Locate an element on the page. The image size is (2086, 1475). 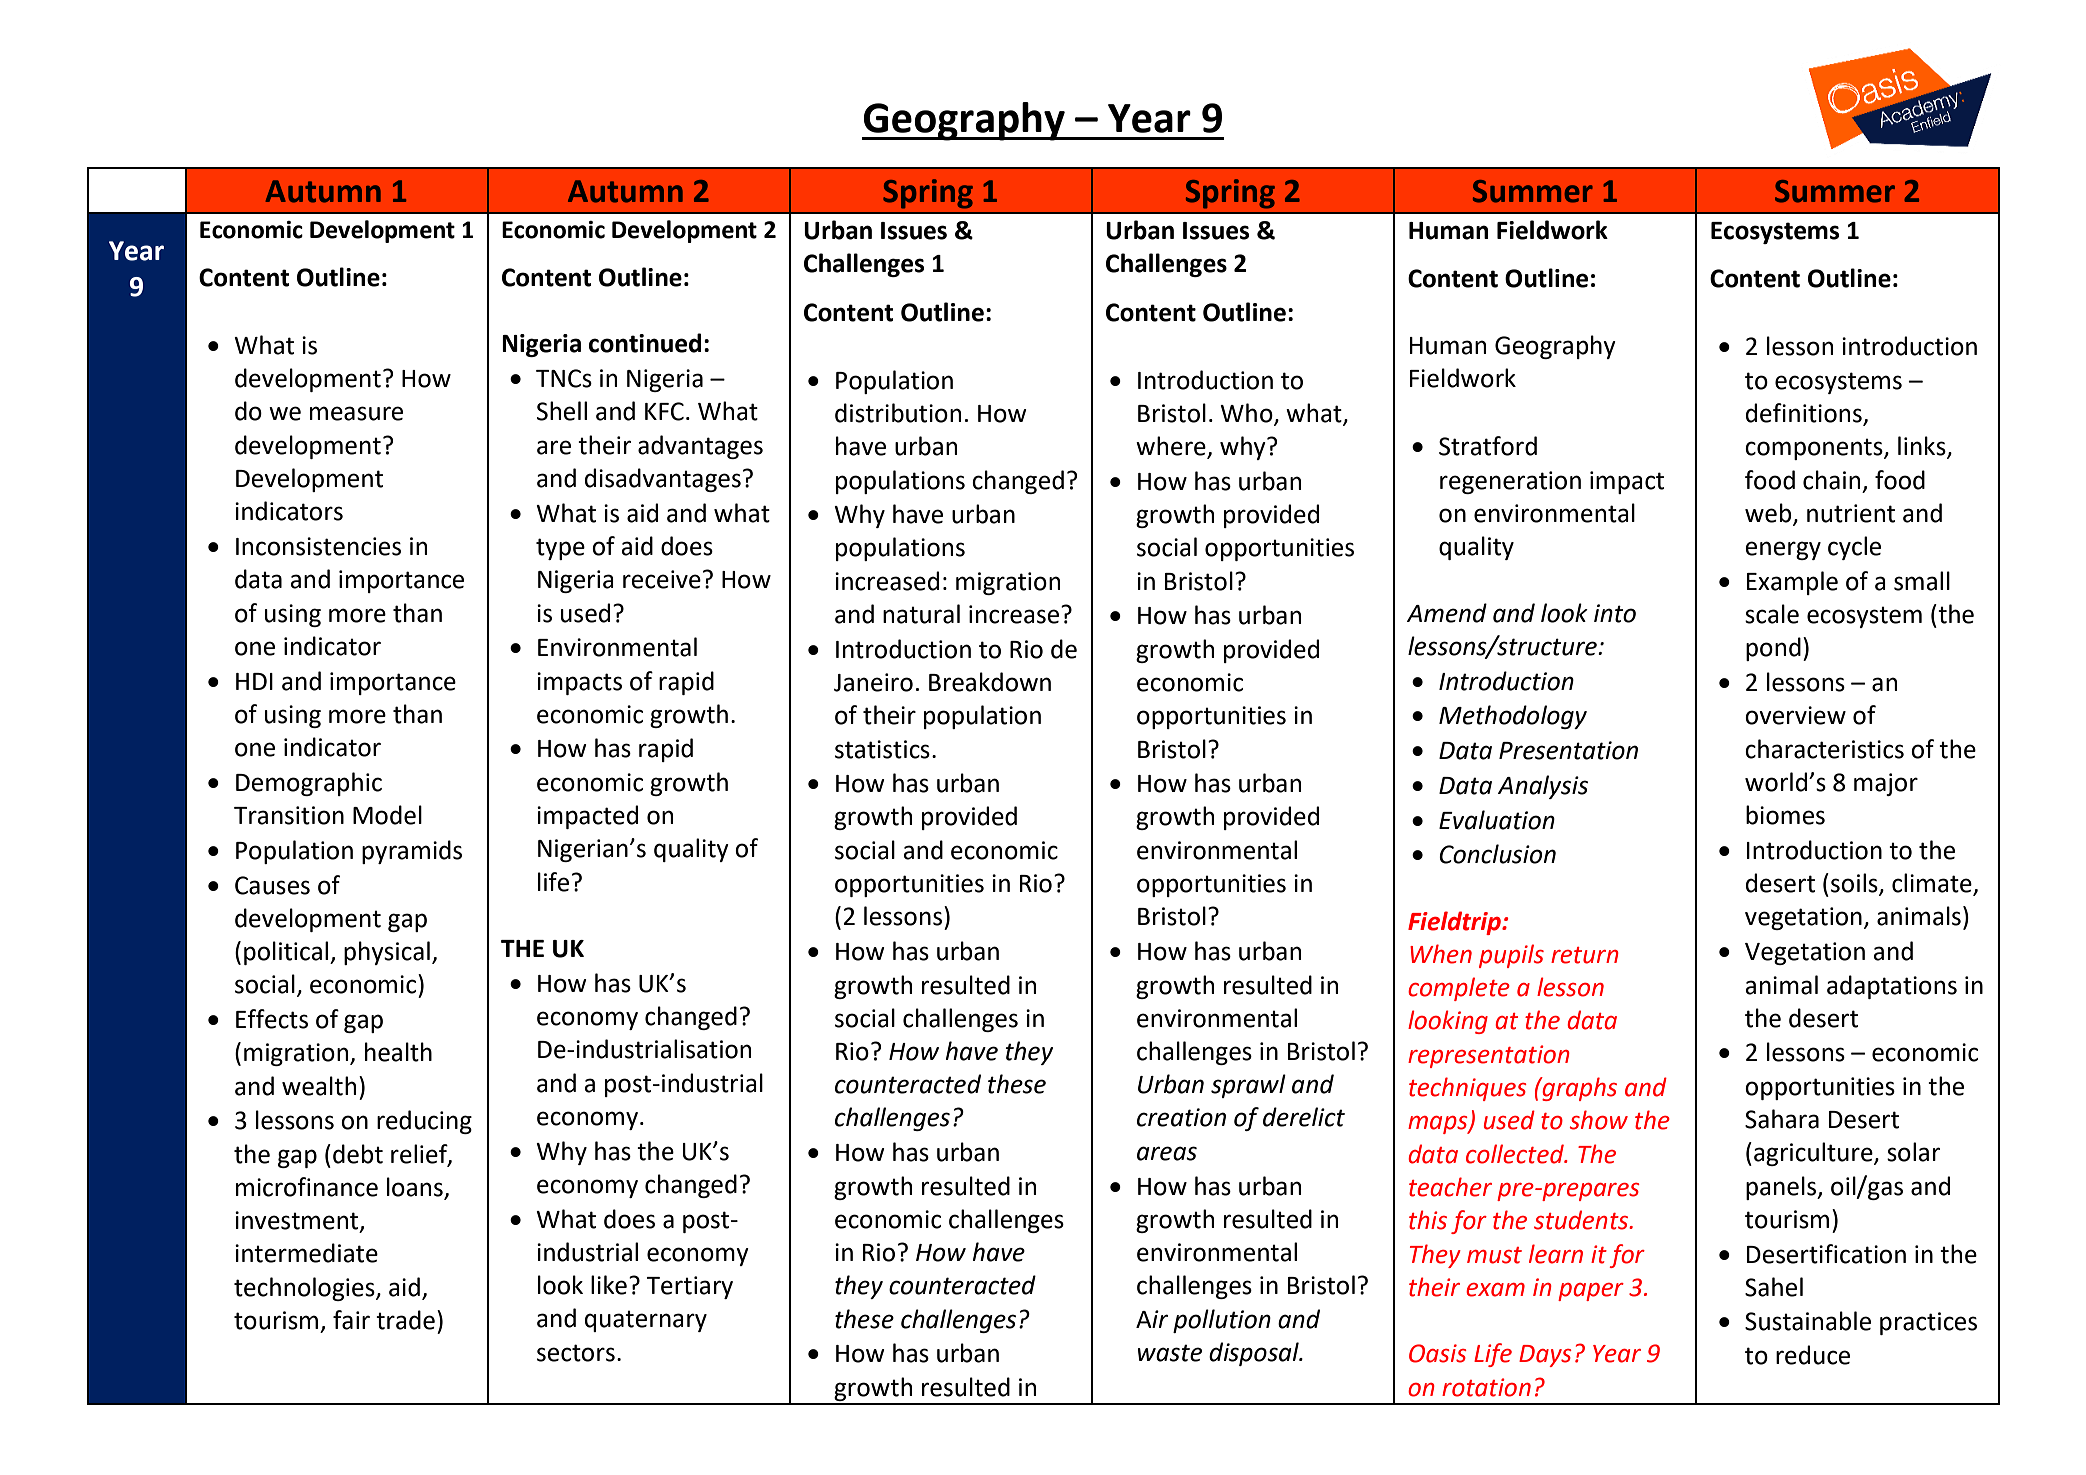
Breakdown is located at coordinates (990, 682).
